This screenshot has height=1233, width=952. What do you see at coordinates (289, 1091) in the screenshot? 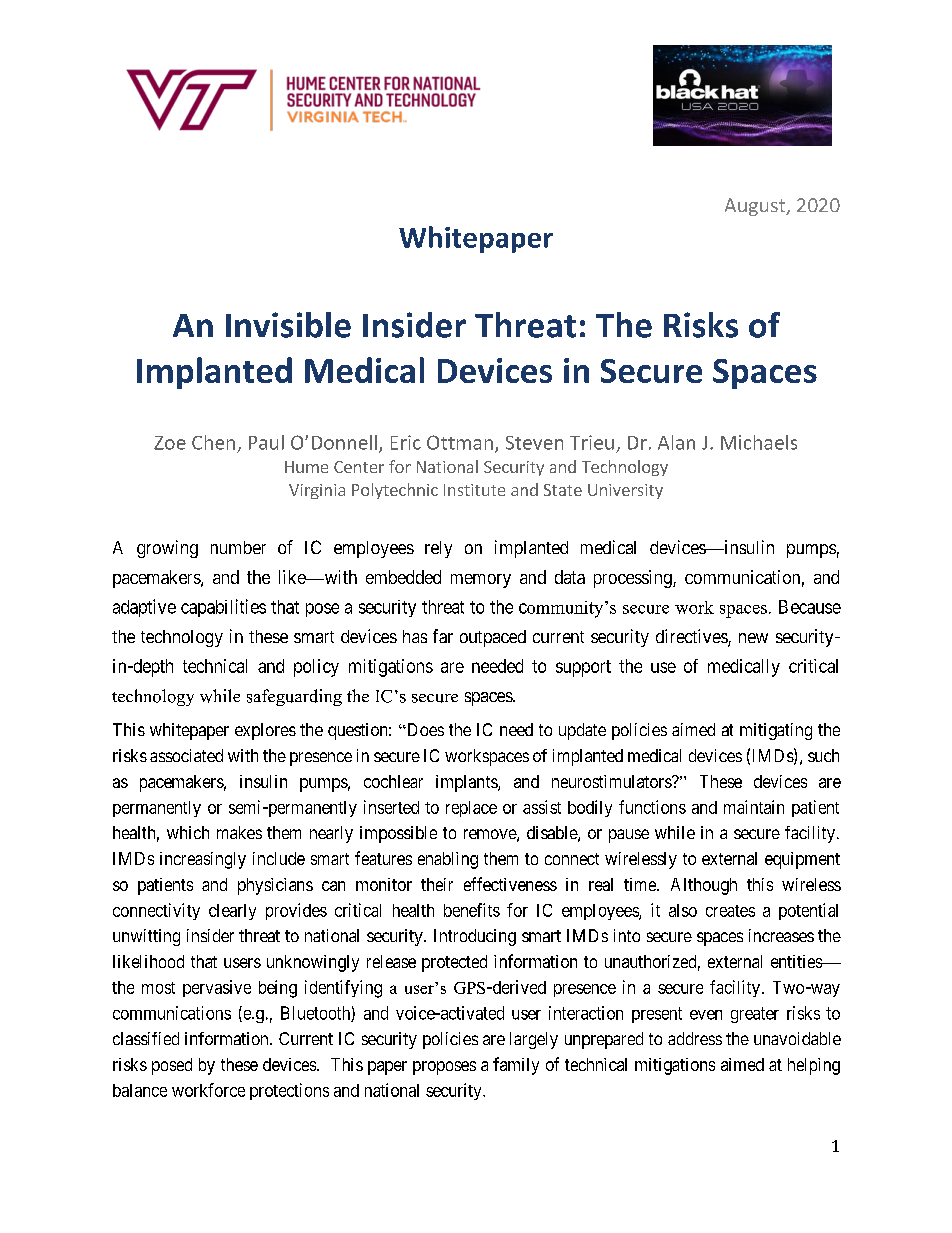
I see `protections` at bounding box center [289, 1091].
